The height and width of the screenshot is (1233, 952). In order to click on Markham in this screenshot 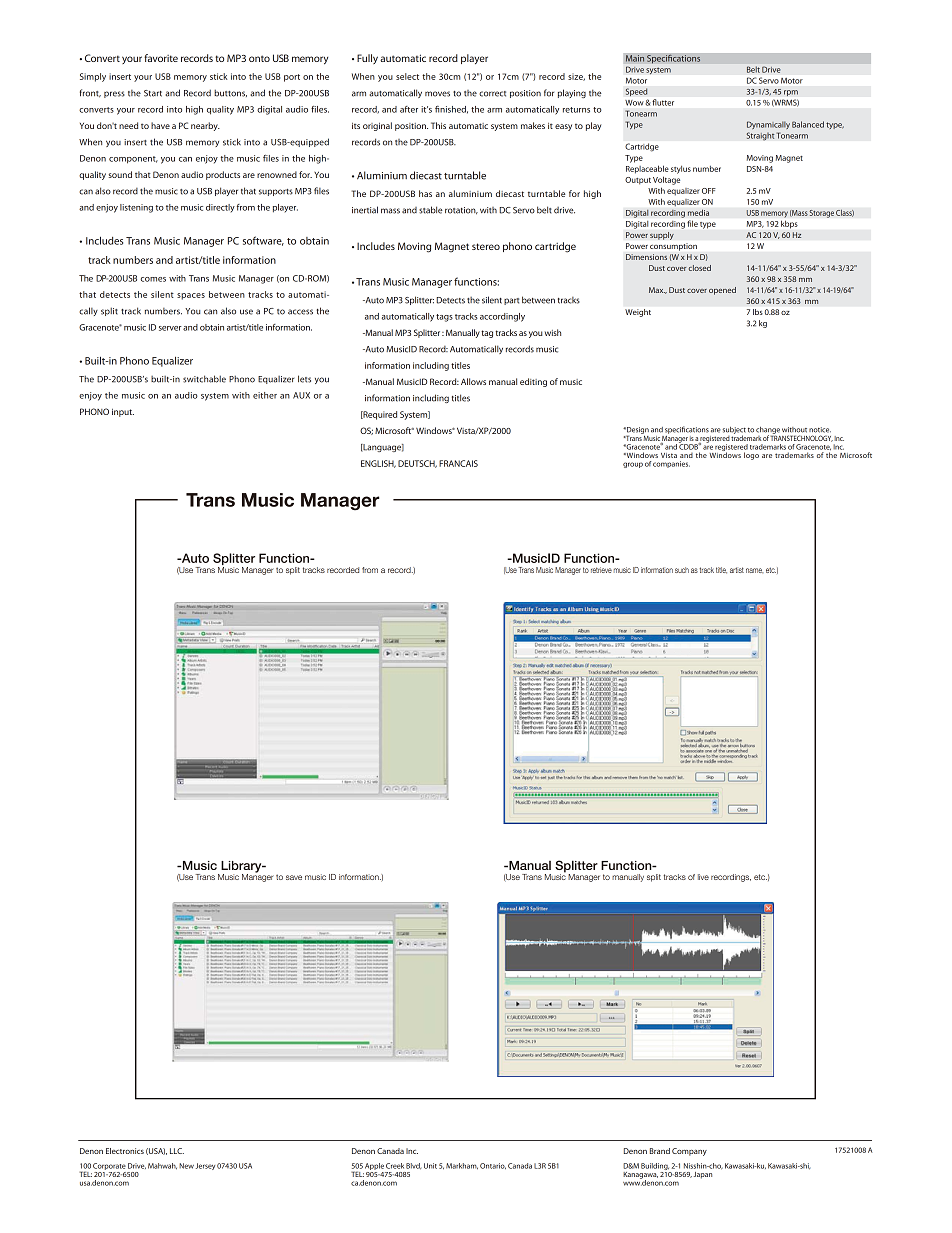, I will do `click(462, 1166)`.
